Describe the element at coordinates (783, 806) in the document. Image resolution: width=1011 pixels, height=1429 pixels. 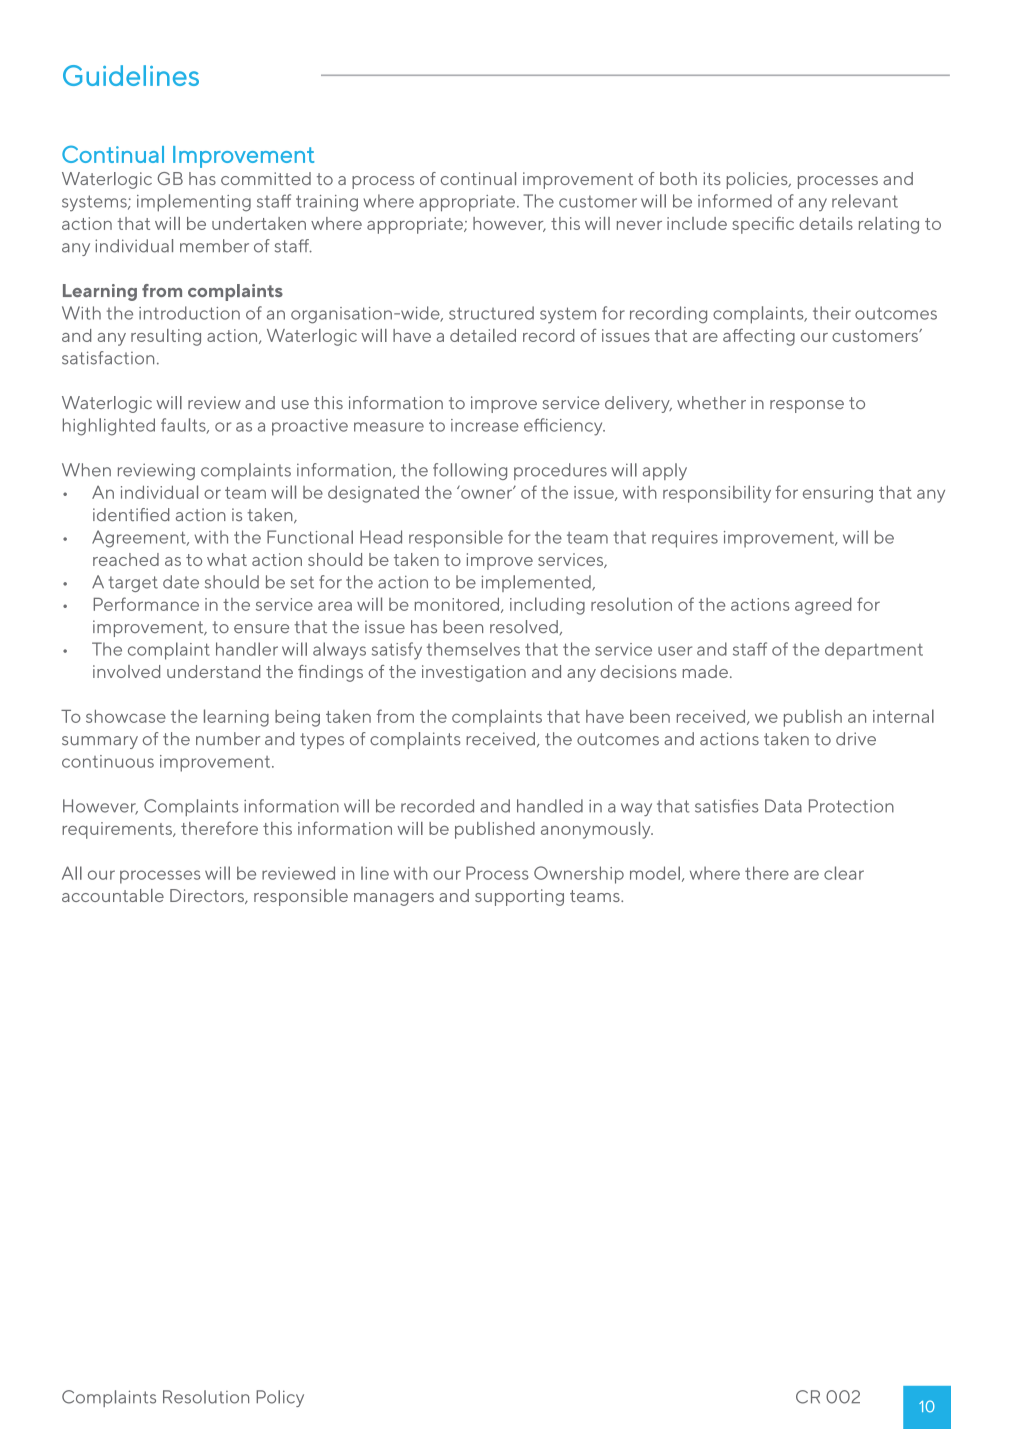
I see `Data` at that location.
